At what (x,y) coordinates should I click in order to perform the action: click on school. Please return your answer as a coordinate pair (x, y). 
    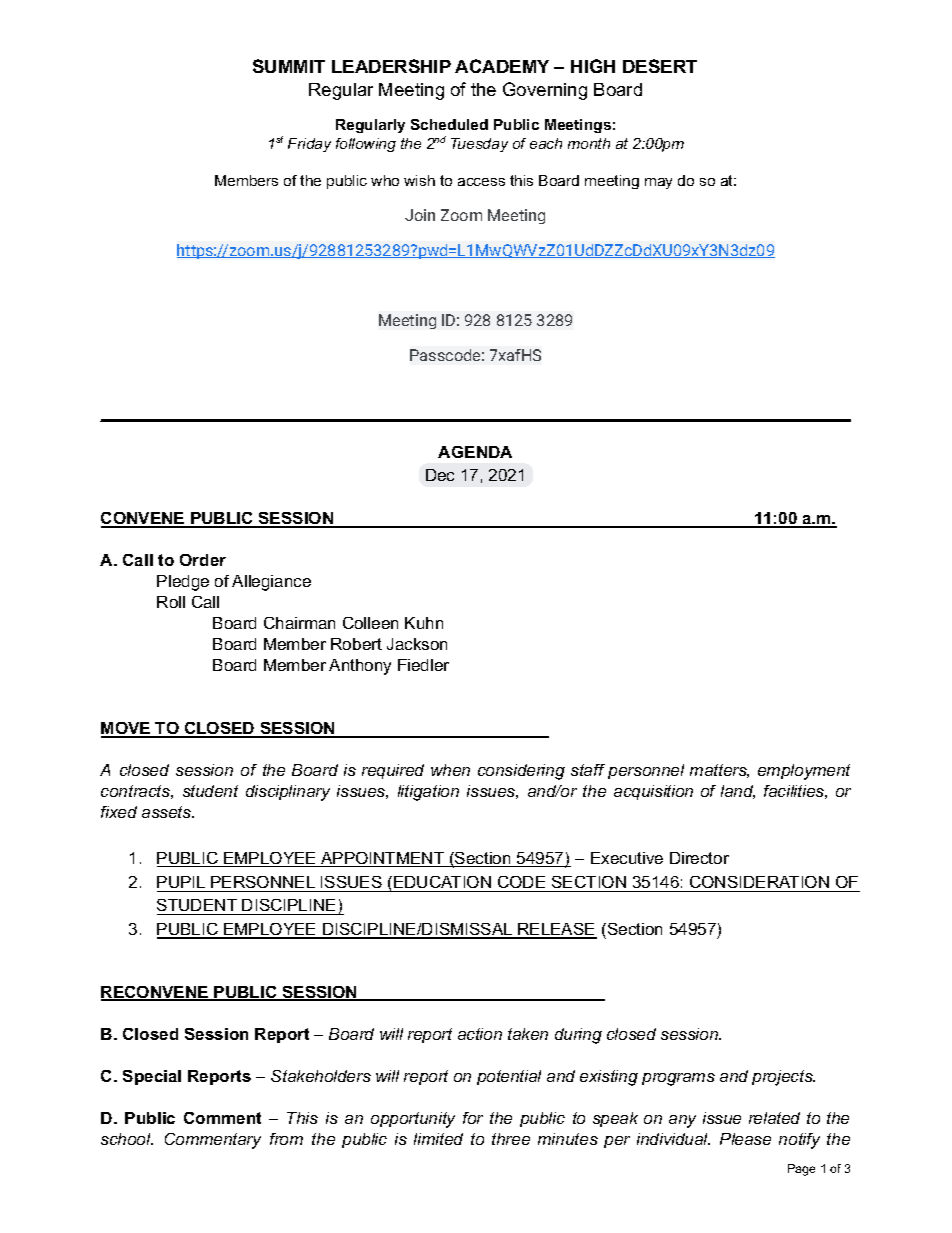
    Looking at the image, I should click on (127, 1139).
